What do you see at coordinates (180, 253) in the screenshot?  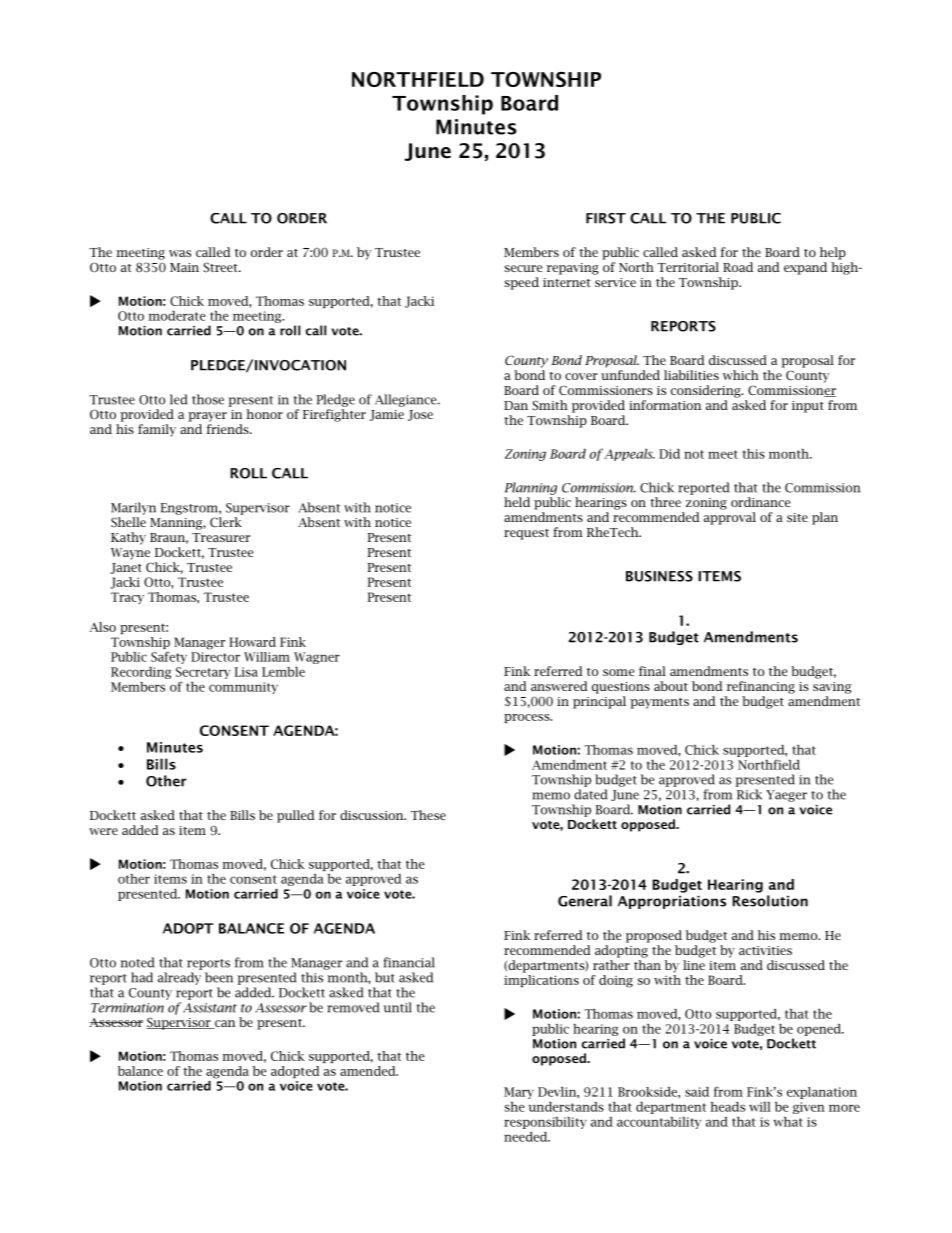 I see `was` at bounding box center [180, 253].
